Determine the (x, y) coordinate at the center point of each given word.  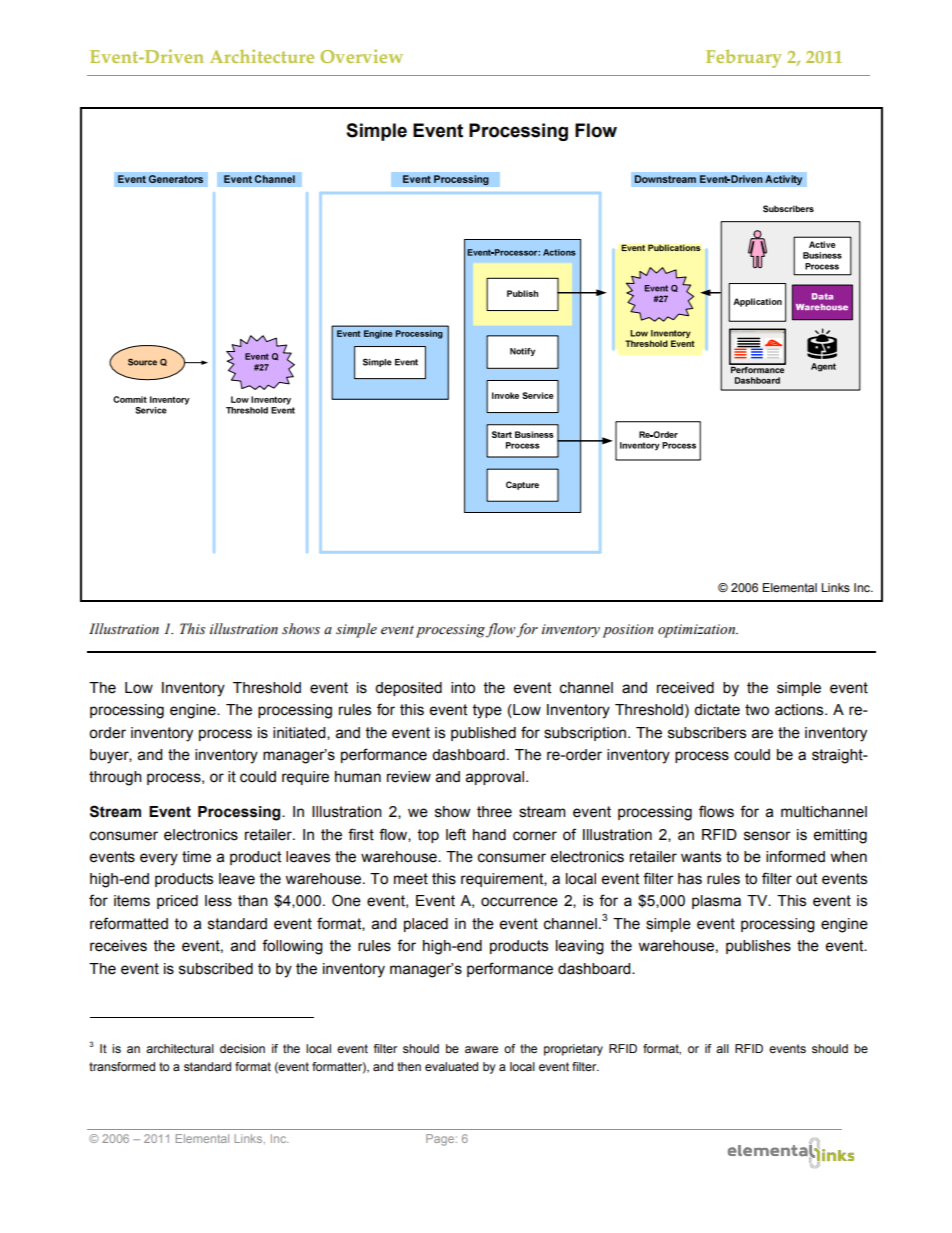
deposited (408, 689)
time (196, 857)
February (744, 58)
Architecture (262, 56)
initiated (300, 733)
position (628, 631)
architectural (180, 1048)
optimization (698, 631)
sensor (767, 836)
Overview (361, 56)
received (685, 688)
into (463, 688)
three (494, 812)
